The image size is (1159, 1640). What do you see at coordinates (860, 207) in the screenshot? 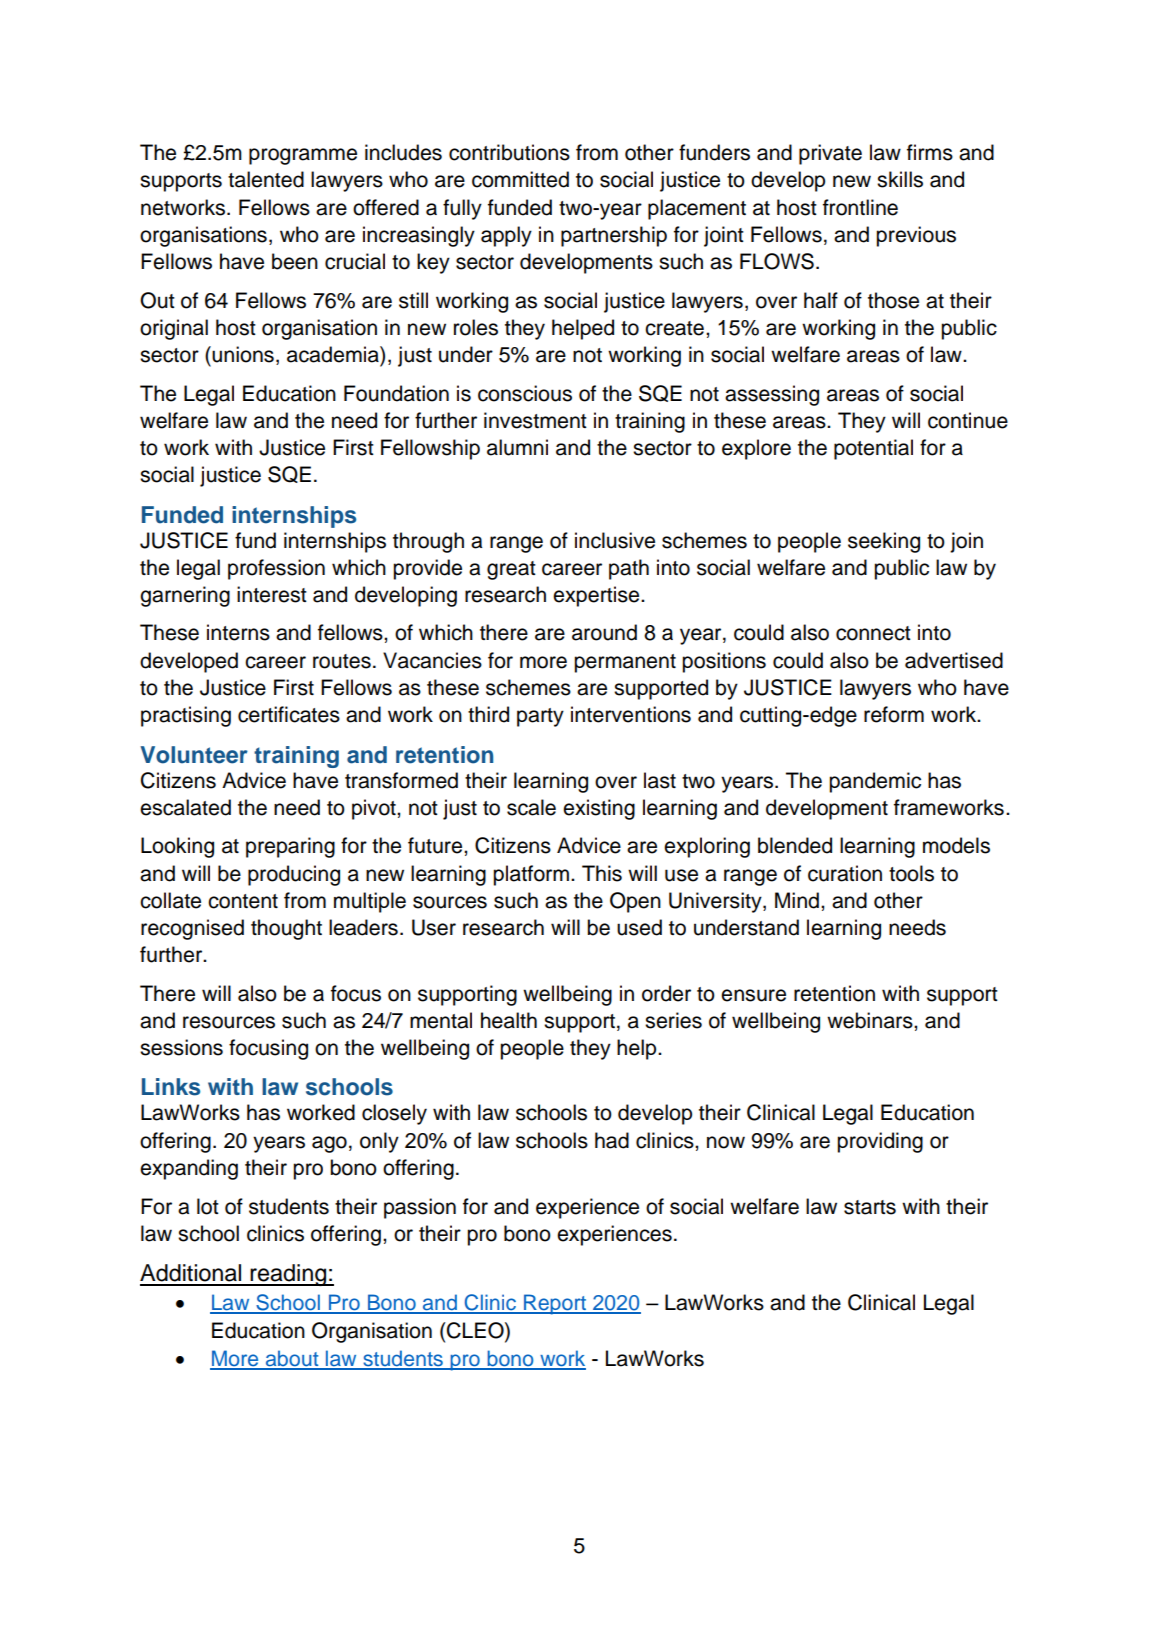
I see `frontline` at bounding box center [860, 207].
